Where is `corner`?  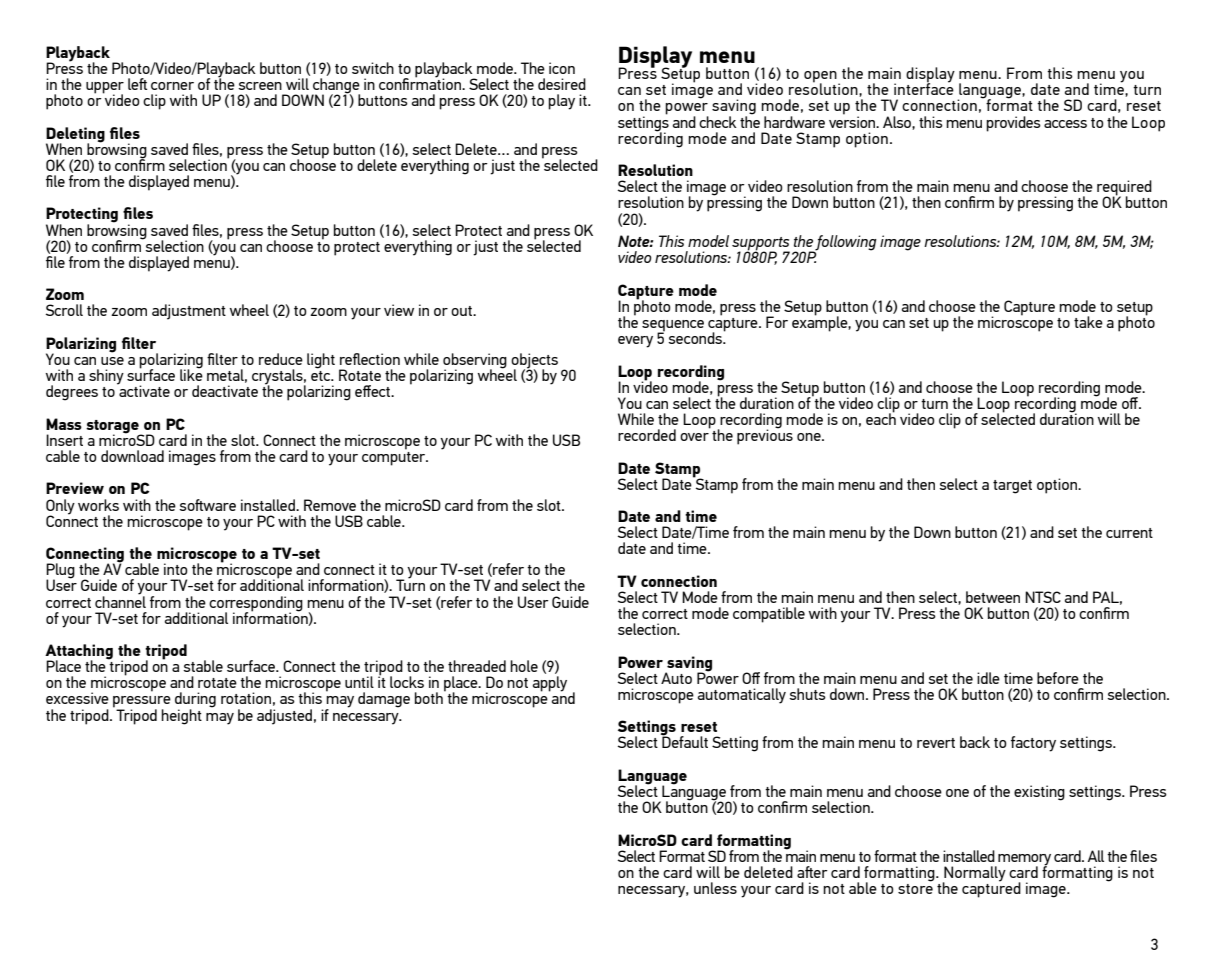
corner is located at coordinates (172, 86).
